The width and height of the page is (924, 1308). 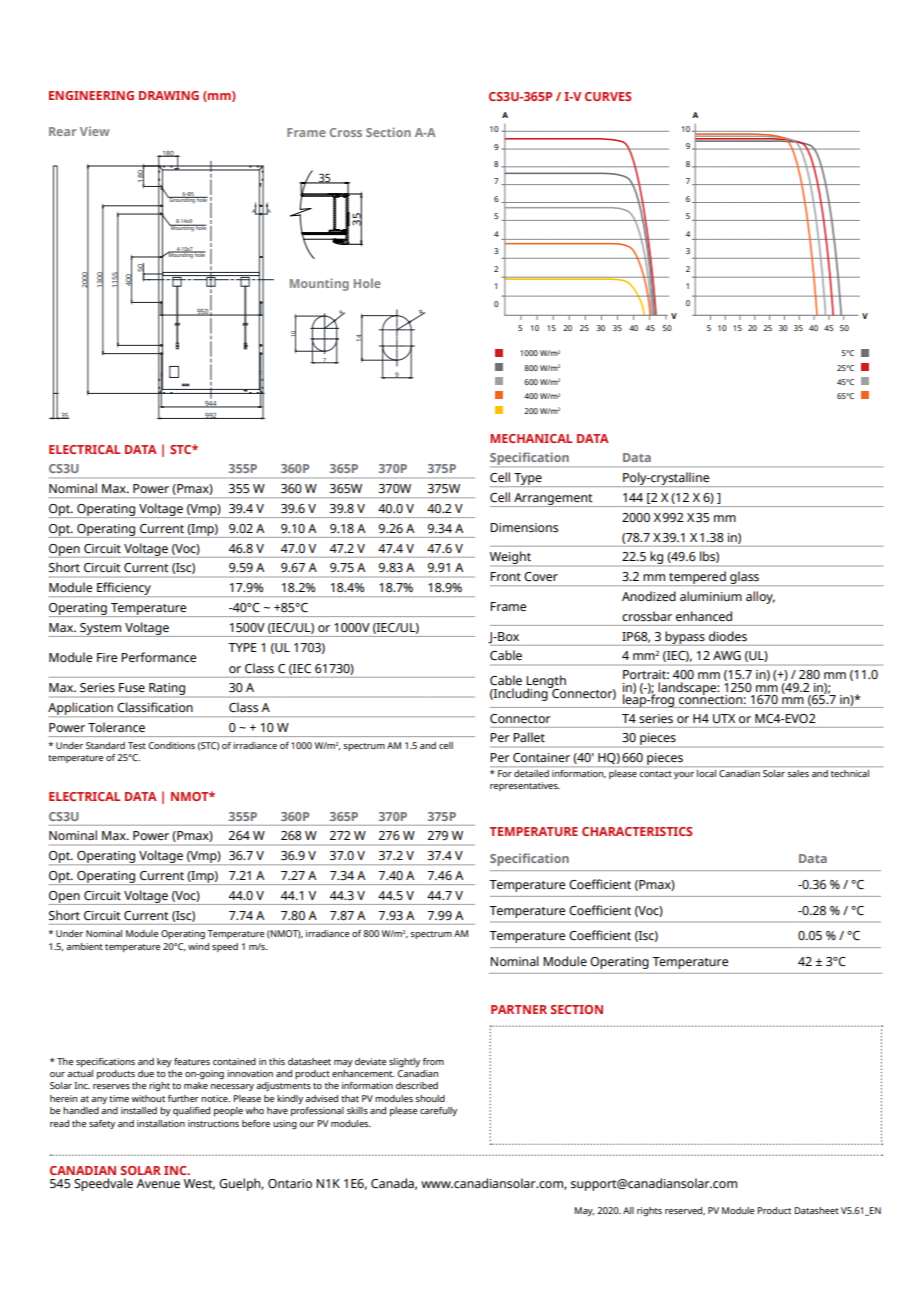 What do you see at coordinates (101, 630) in the page?
I see `System` at bounding box center [101, 630].
